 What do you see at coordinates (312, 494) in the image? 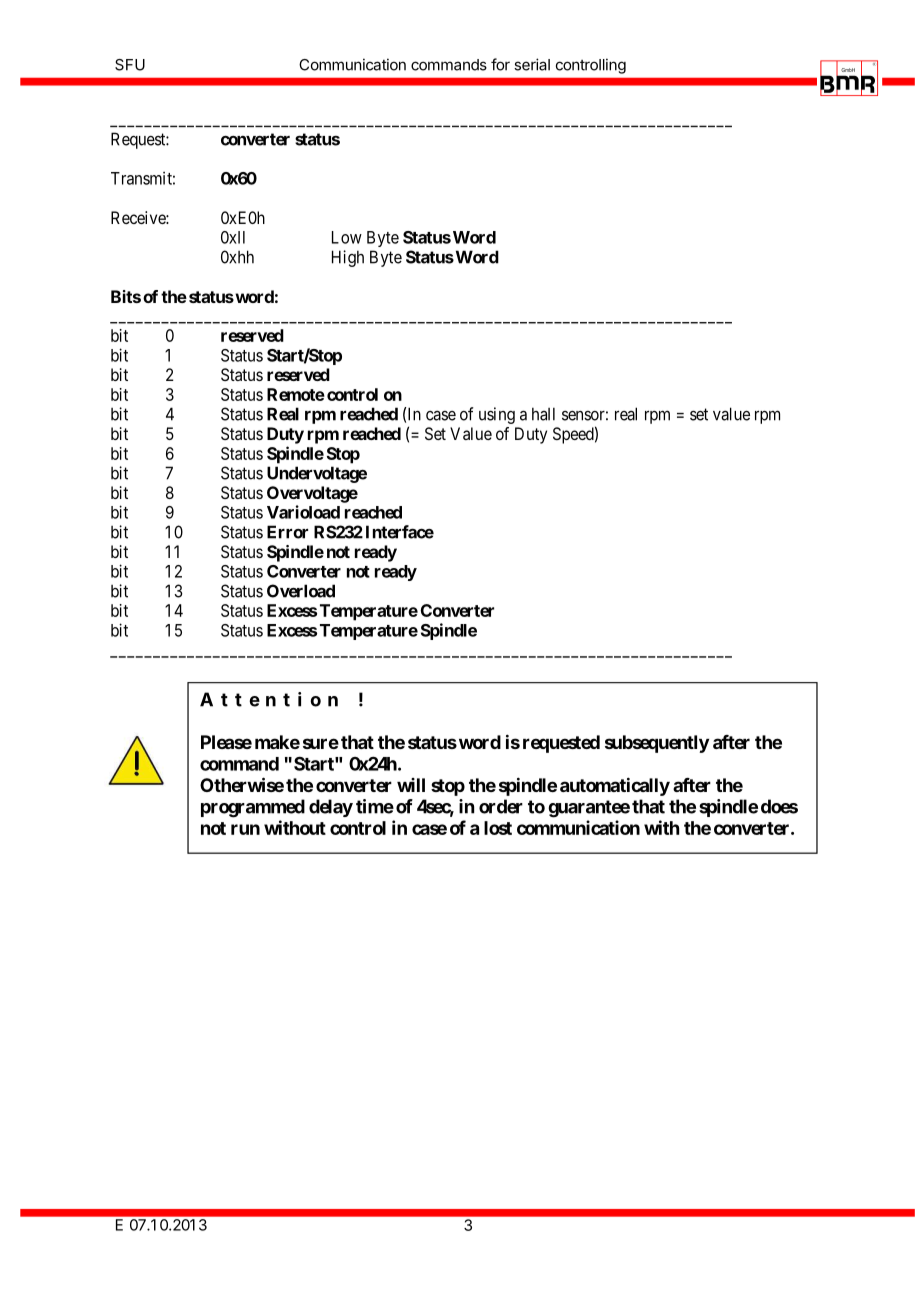
I see `Overvoltage` at bounding box center [312, 494].
